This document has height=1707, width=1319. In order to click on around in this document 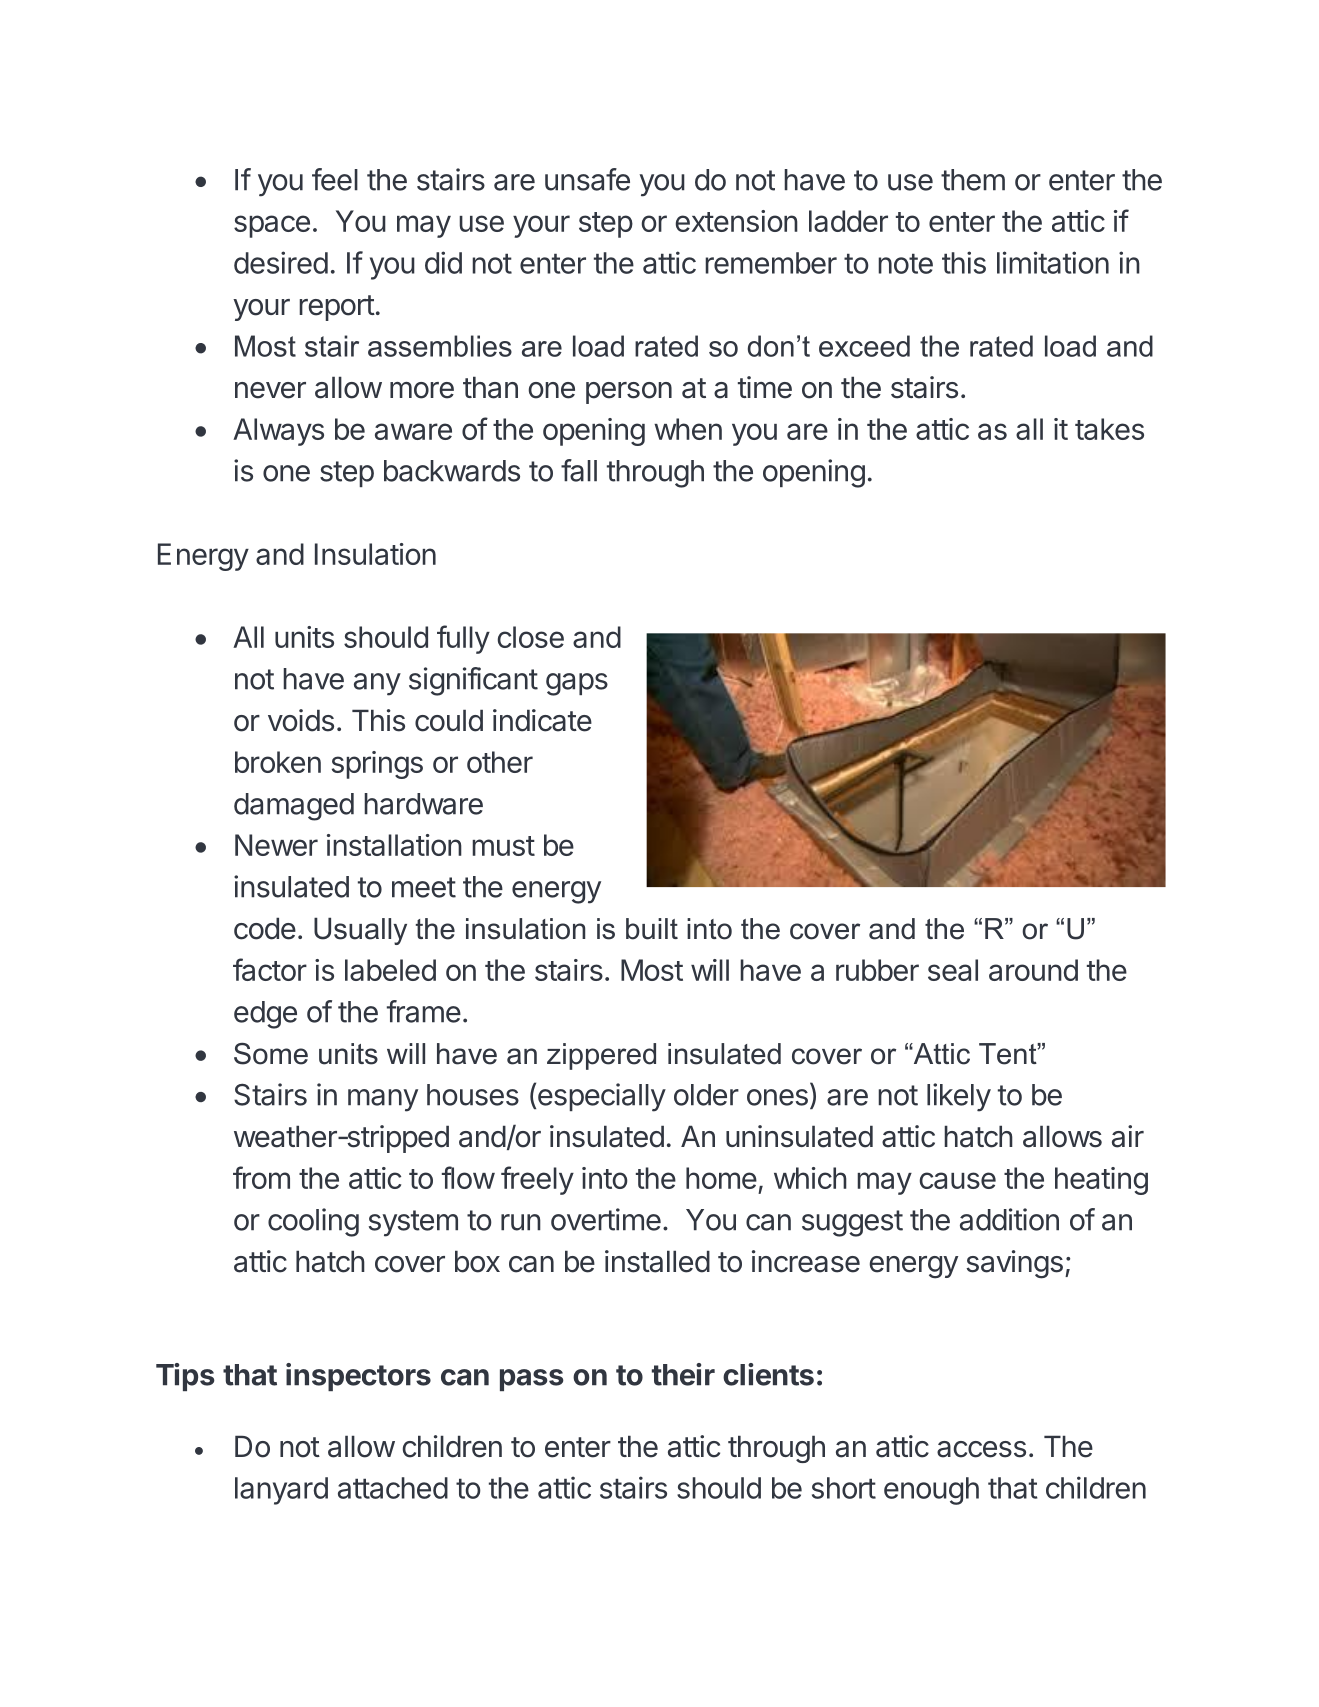, I will do `click(1033, 970)`.
